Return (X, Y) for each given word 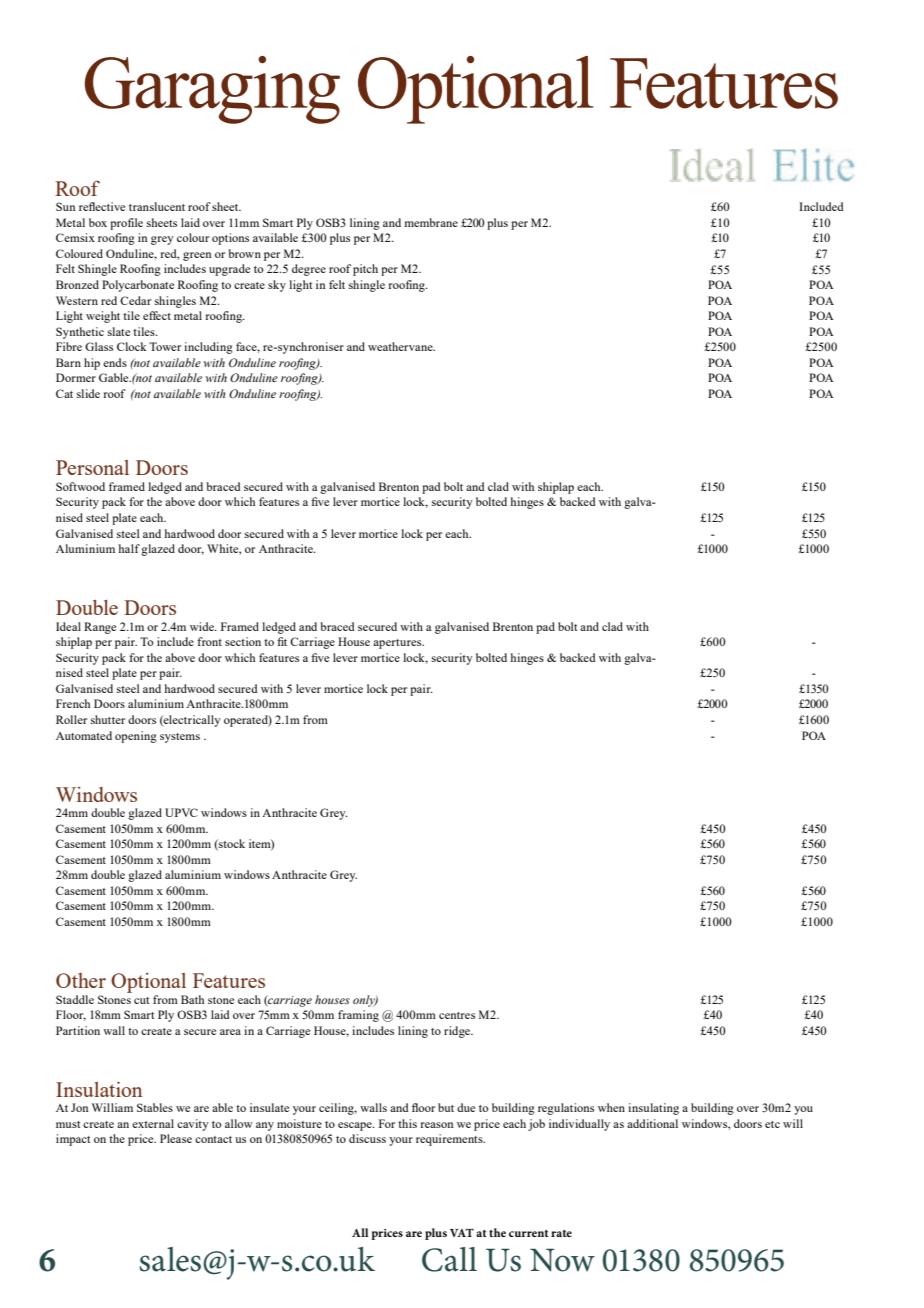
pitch (365, 270)
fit (282, 641)
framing (358, 1016)
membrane (431, 222)
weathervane (401, 346)
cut (141, 1000)
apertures (398, 644)
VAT (462, 1232)
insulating (653, 1109)
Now (562, 1260)
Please (176, 1138)
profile (126, 224)
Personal (92, 467)
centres (457, 1015)
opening (136, 737)
